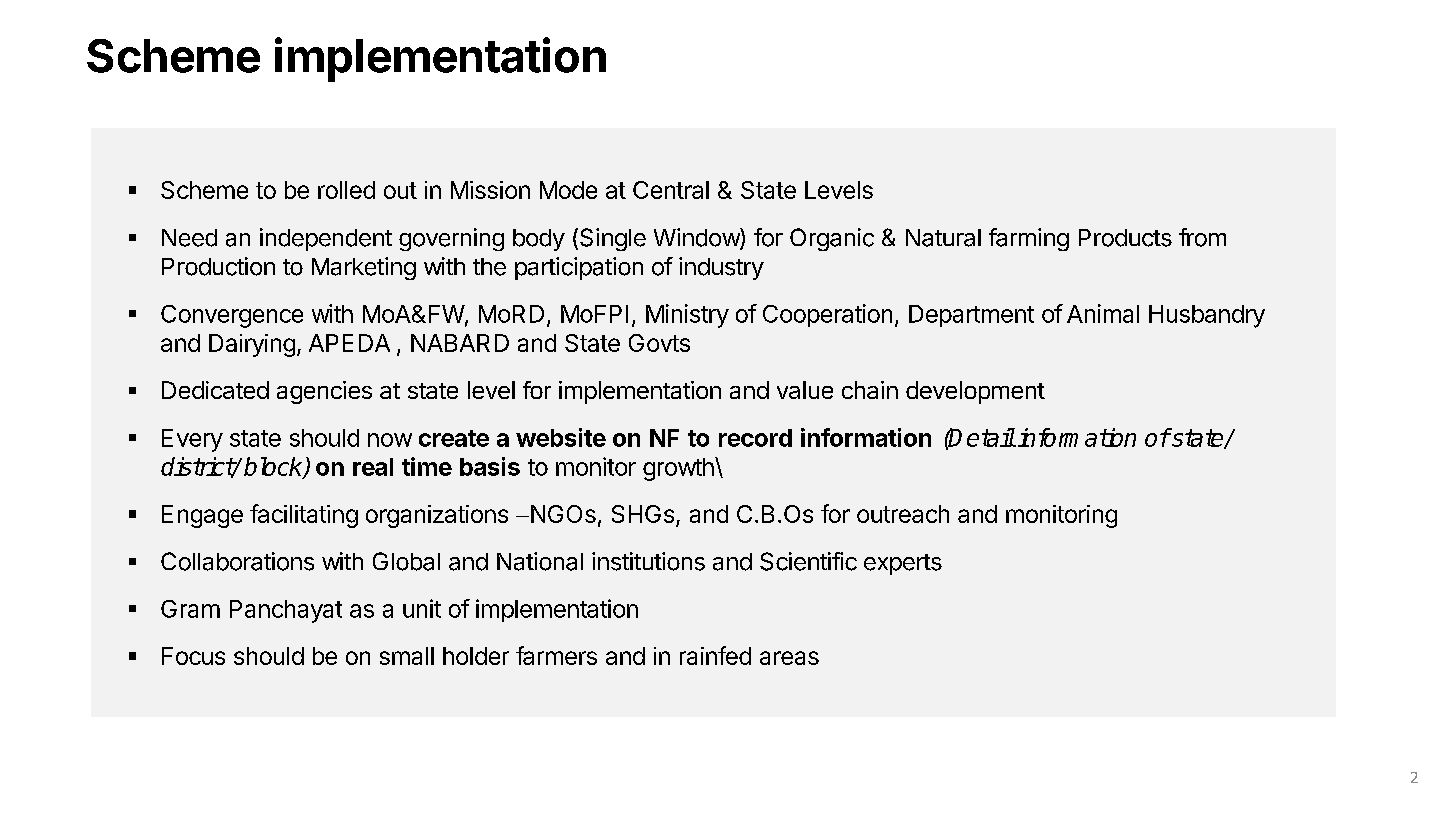 This image has width=1456, height=819. What do you see at coordinates (232, 316) in the image?
I see `Convergence` at bounding box center [232, 316].
